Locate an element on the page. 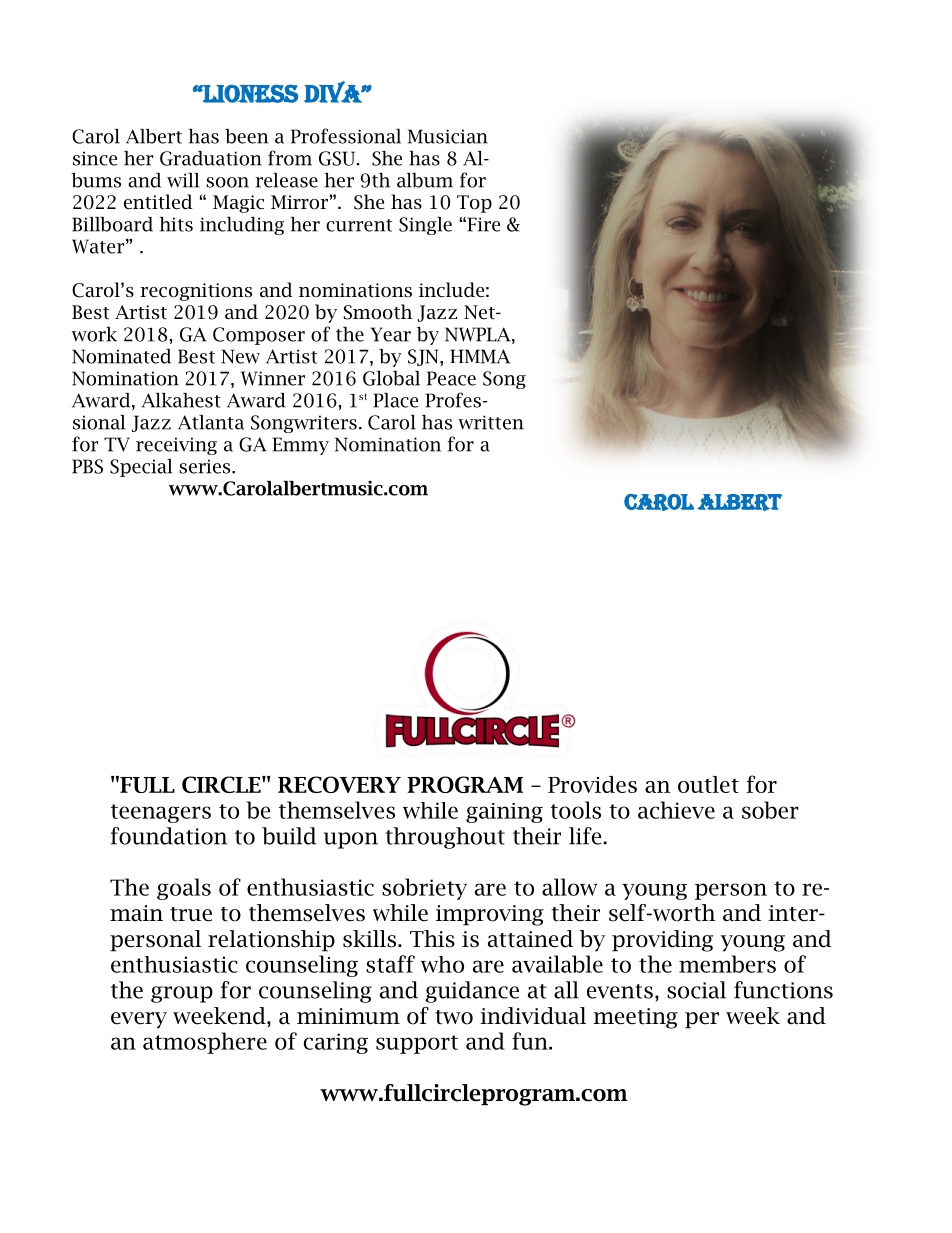 This document has height=1233, width=952. every is located at coordinates (139, 1020).
